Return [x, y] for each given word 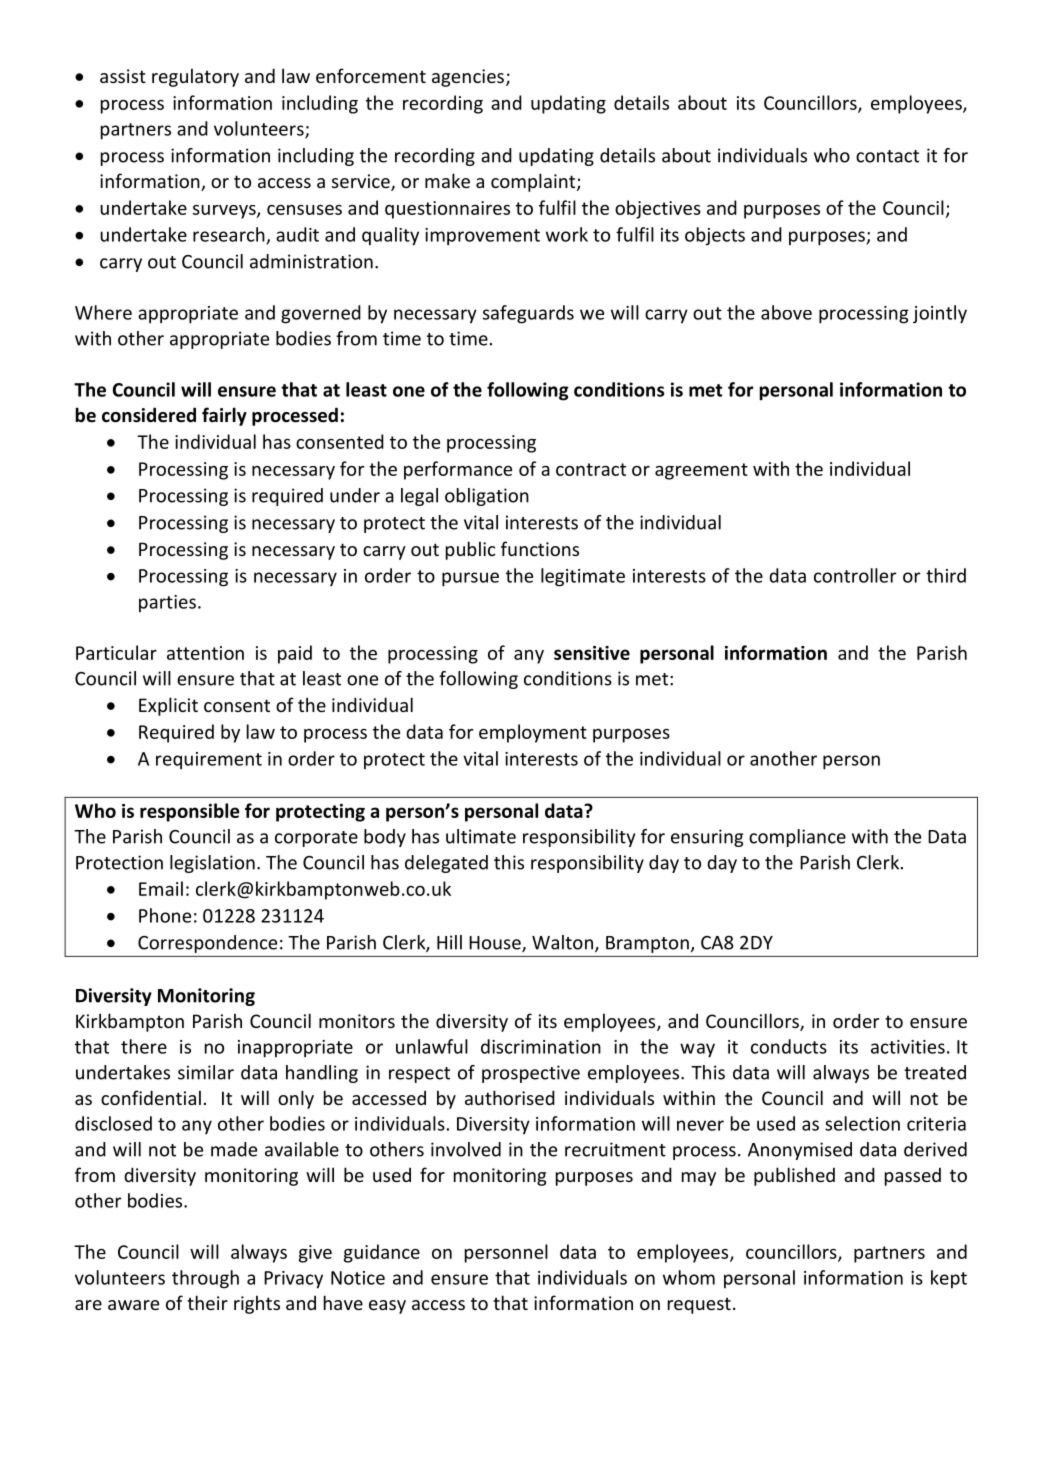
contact [887, 156]
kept [949, 1279]
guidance [382, 1253]
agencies [468, 78]
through [205, 1279]
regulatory [195, 77]
